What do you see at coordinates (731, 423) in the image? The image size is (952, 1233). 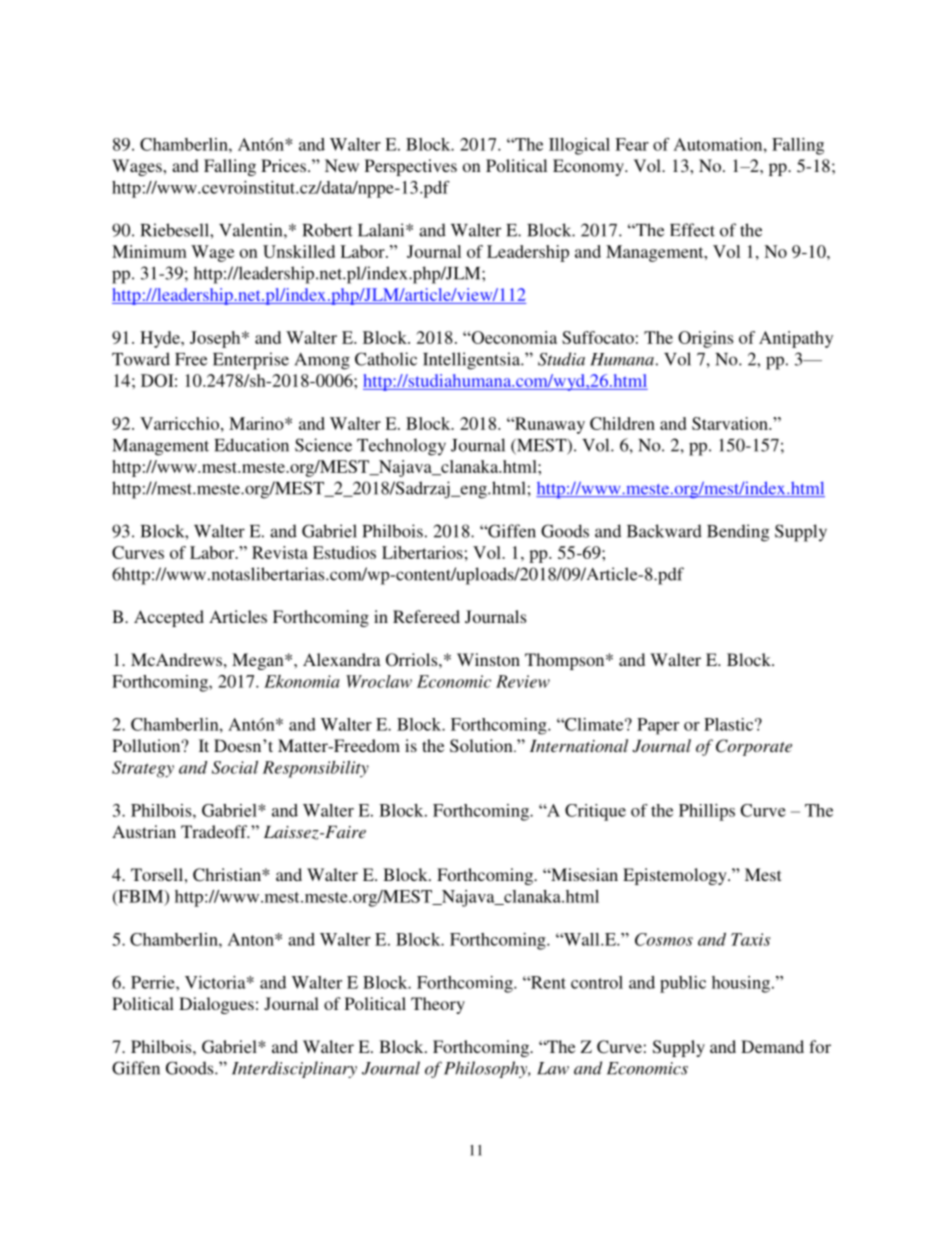 I see `Starvation` at bounding box center [731, 423].
